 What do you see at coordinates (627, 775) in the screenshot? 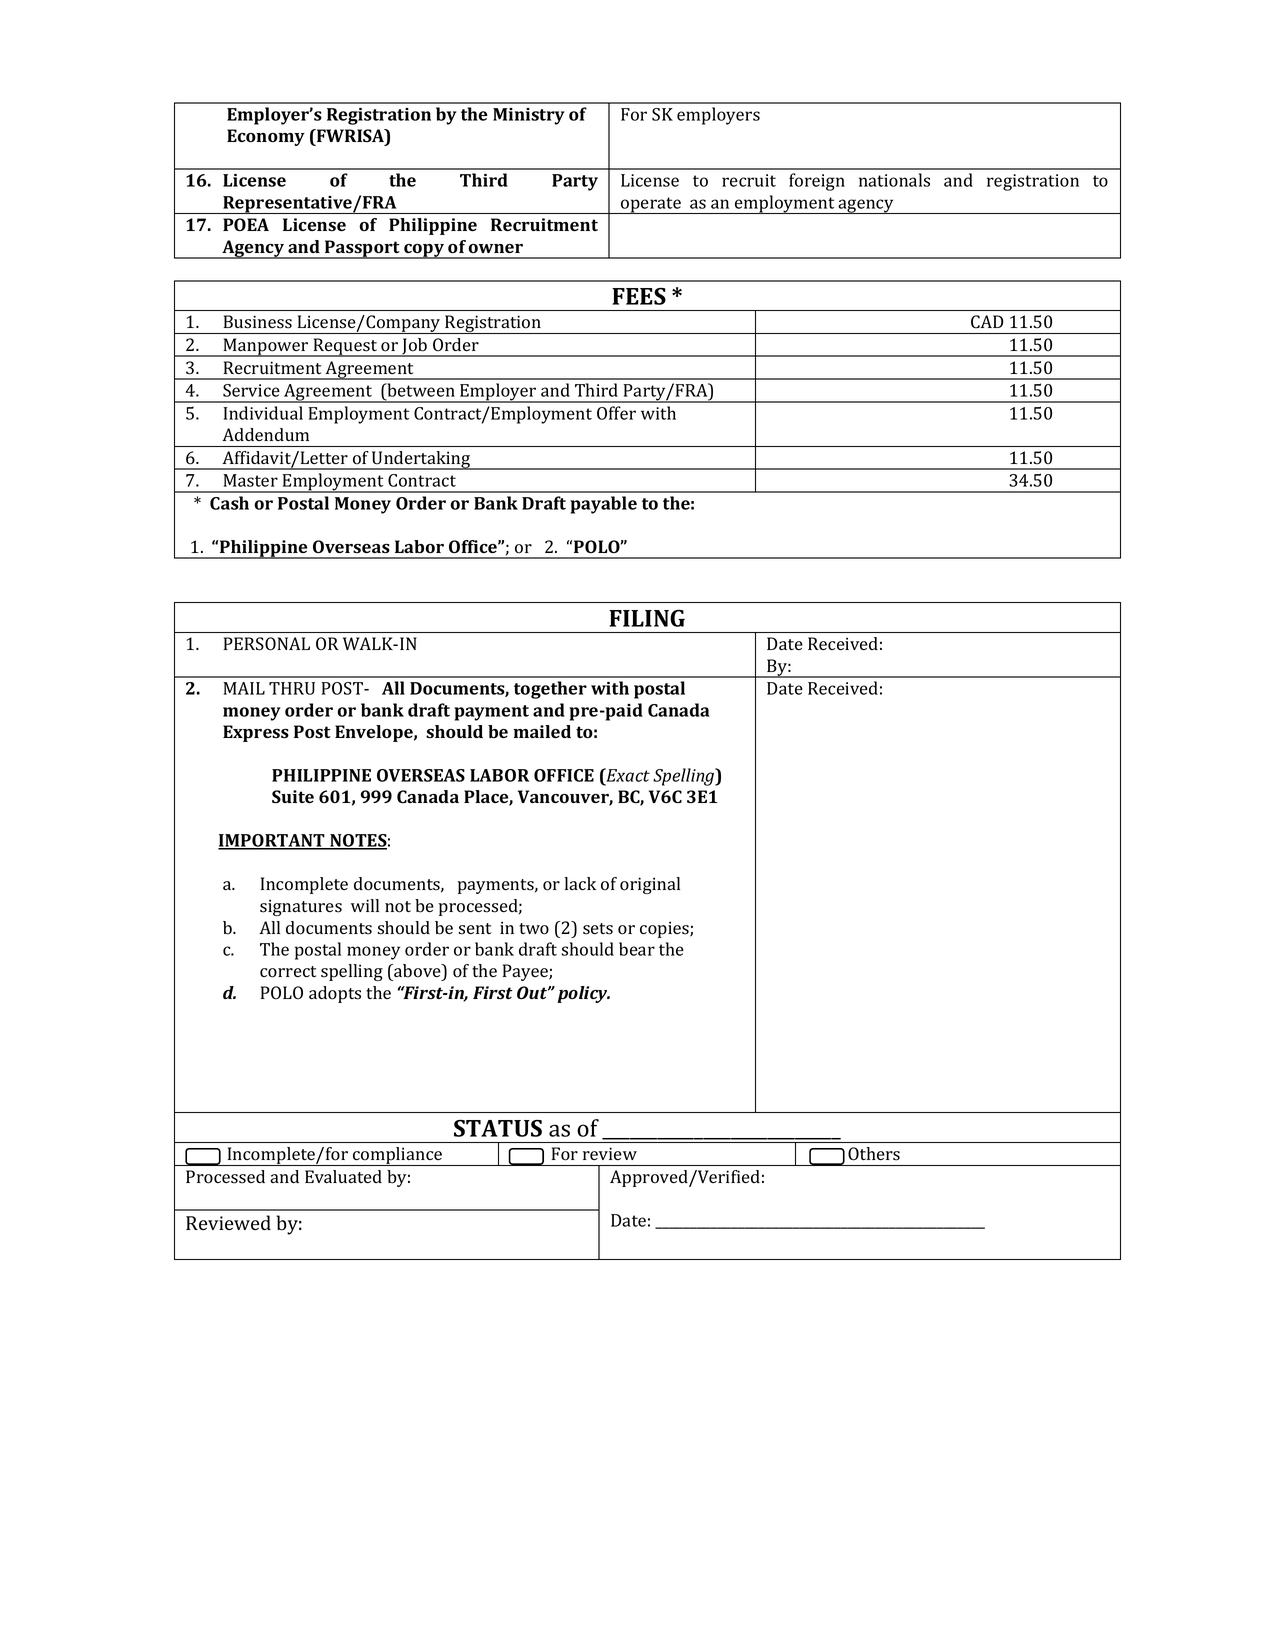
I see `Exact` at bounding box center [627, 775].
